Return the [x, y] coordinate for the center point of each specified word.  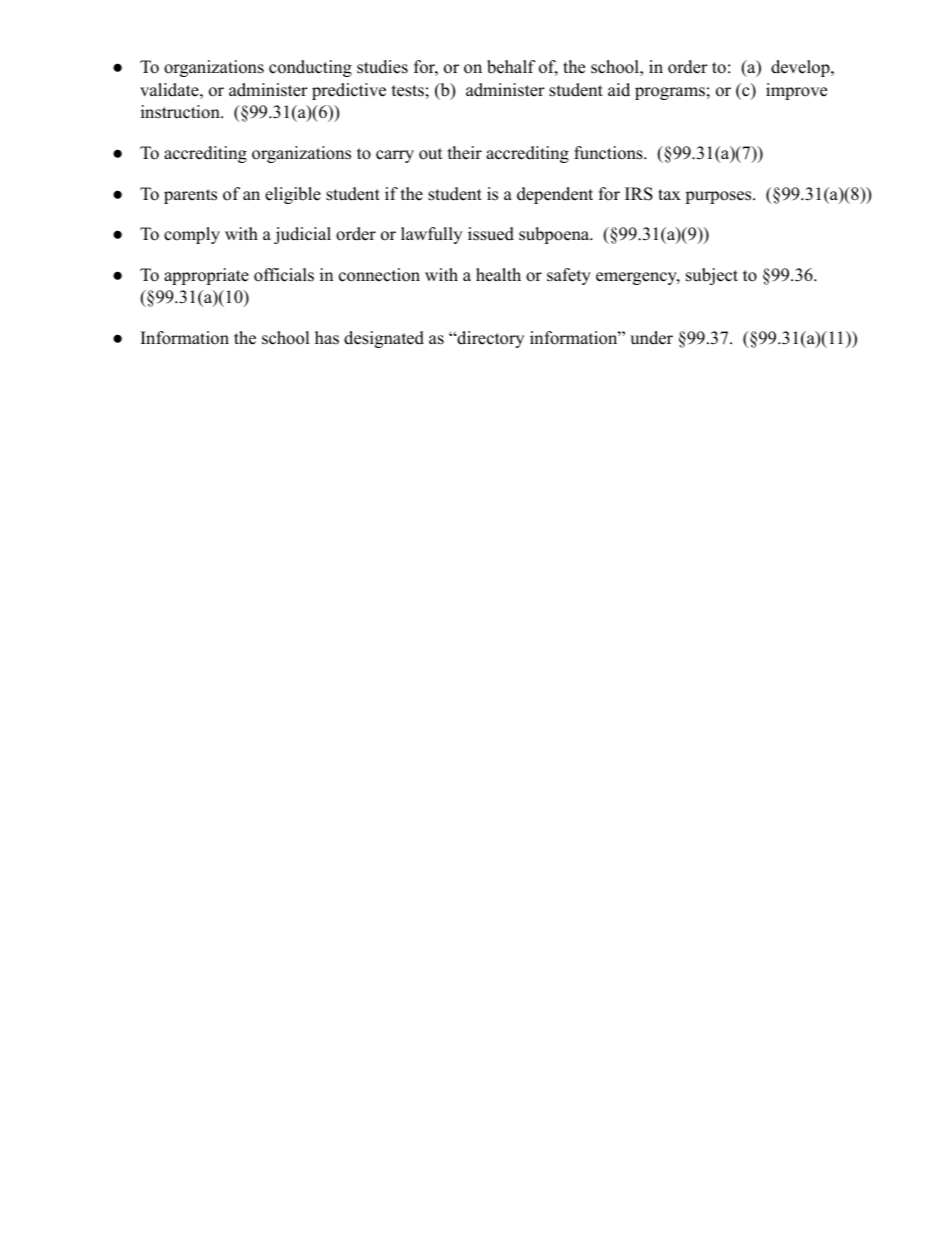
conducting [310, 68]
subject [712, 276]
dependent [555, 195]
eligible [293, 195]
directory [489, 339]
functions [609, 153]
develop [801, 68]
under [651, 338]
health [498, 275]
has [327, 338]
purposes [719, 197]
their [465, 153]
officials [284, 275]
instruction [181, 112]
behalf [511, 67]
